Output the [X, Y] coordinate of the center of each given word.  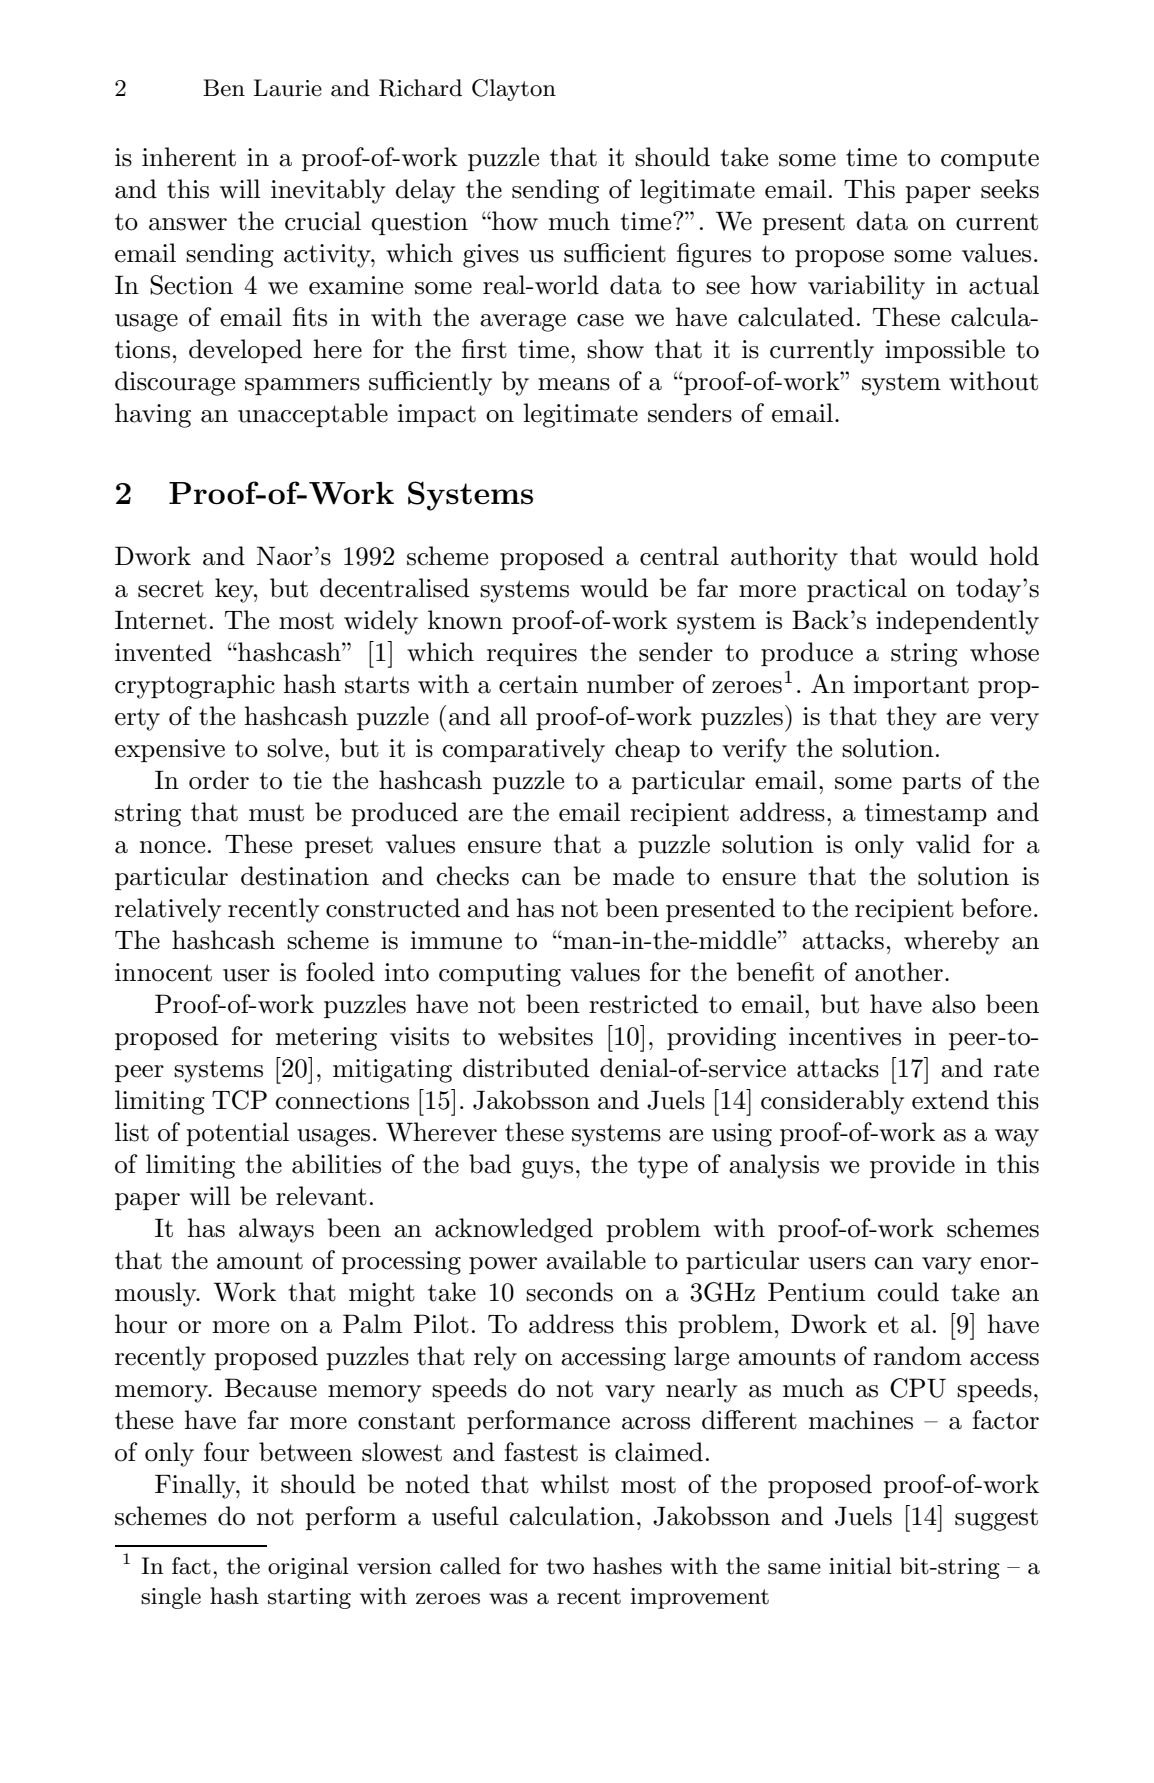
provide [912, 1166]
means [574, 384]
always [276, 1230]
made [643, 876]
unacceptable [313, 415]
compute [990, 160]
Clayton [514, 90]
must [276, 813]
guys [547, 1170]
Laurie [288, 88]
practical [857, 590]
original [308, 1568]
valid [943, 844]
